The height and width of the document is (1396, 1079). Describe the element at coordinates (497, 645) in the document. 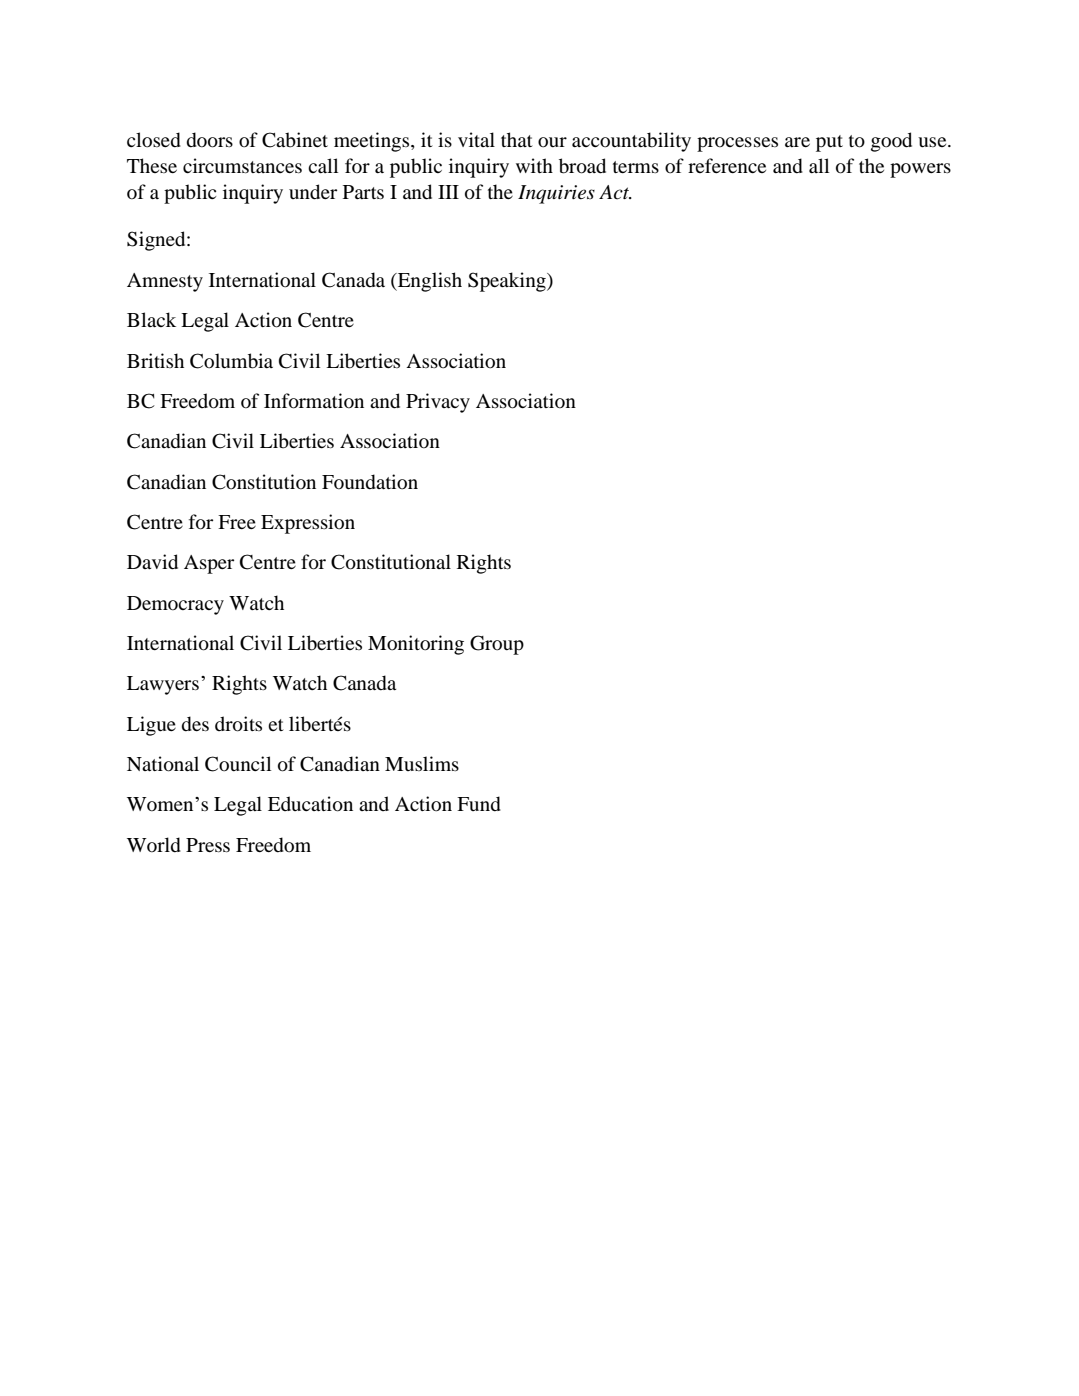

I see `Group` at that location.
